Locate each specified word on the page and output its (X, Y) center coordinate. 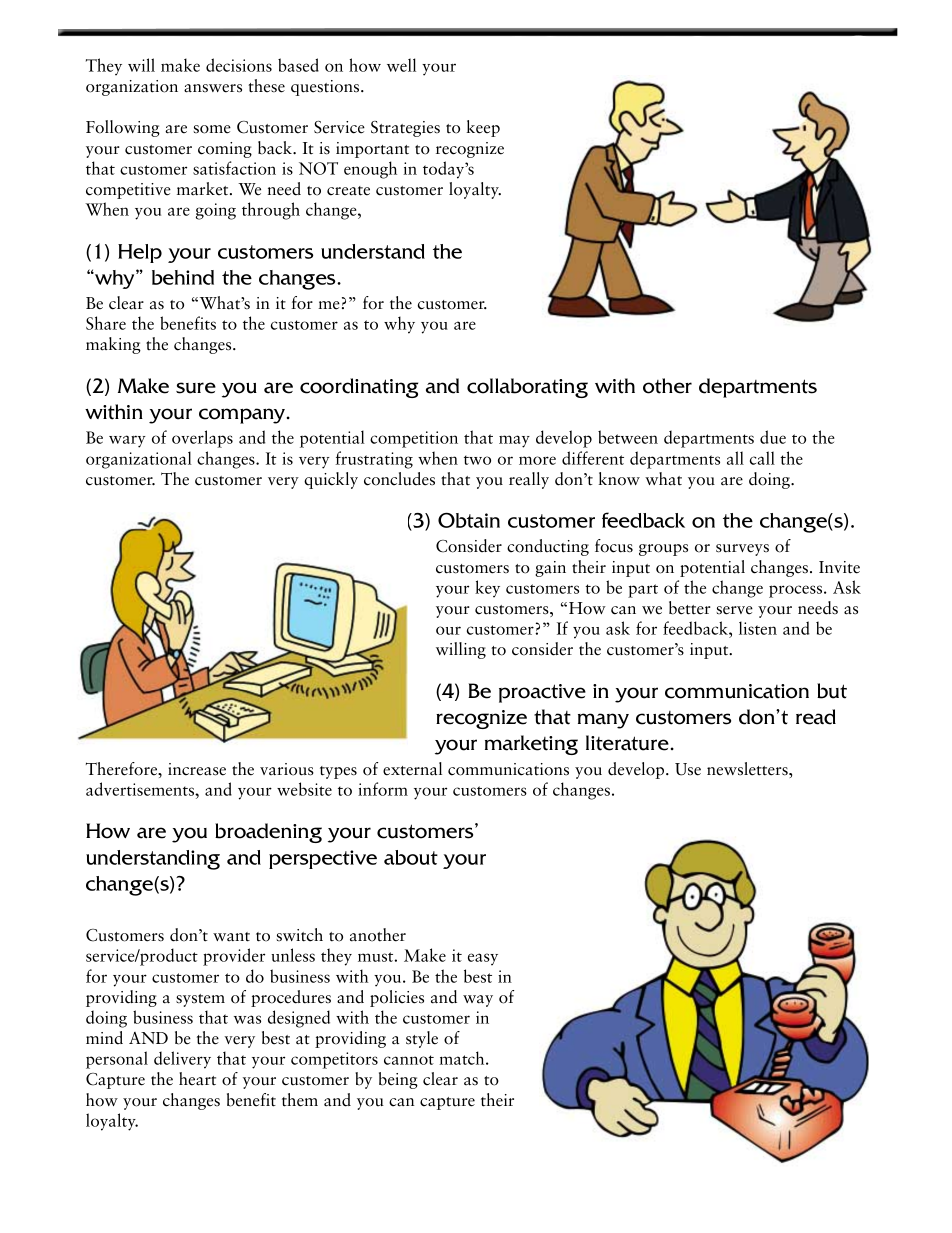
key (487, 589)
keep (483, 128)
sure (196, 388)
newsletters (748, 769)
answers (213, 88)
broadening (268, 833)
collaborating (527, 388)
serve (734, 610)
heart (197, 1079)
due (773, 437)
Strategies (405, 129)
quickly (331, 480)
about (411, 857)
